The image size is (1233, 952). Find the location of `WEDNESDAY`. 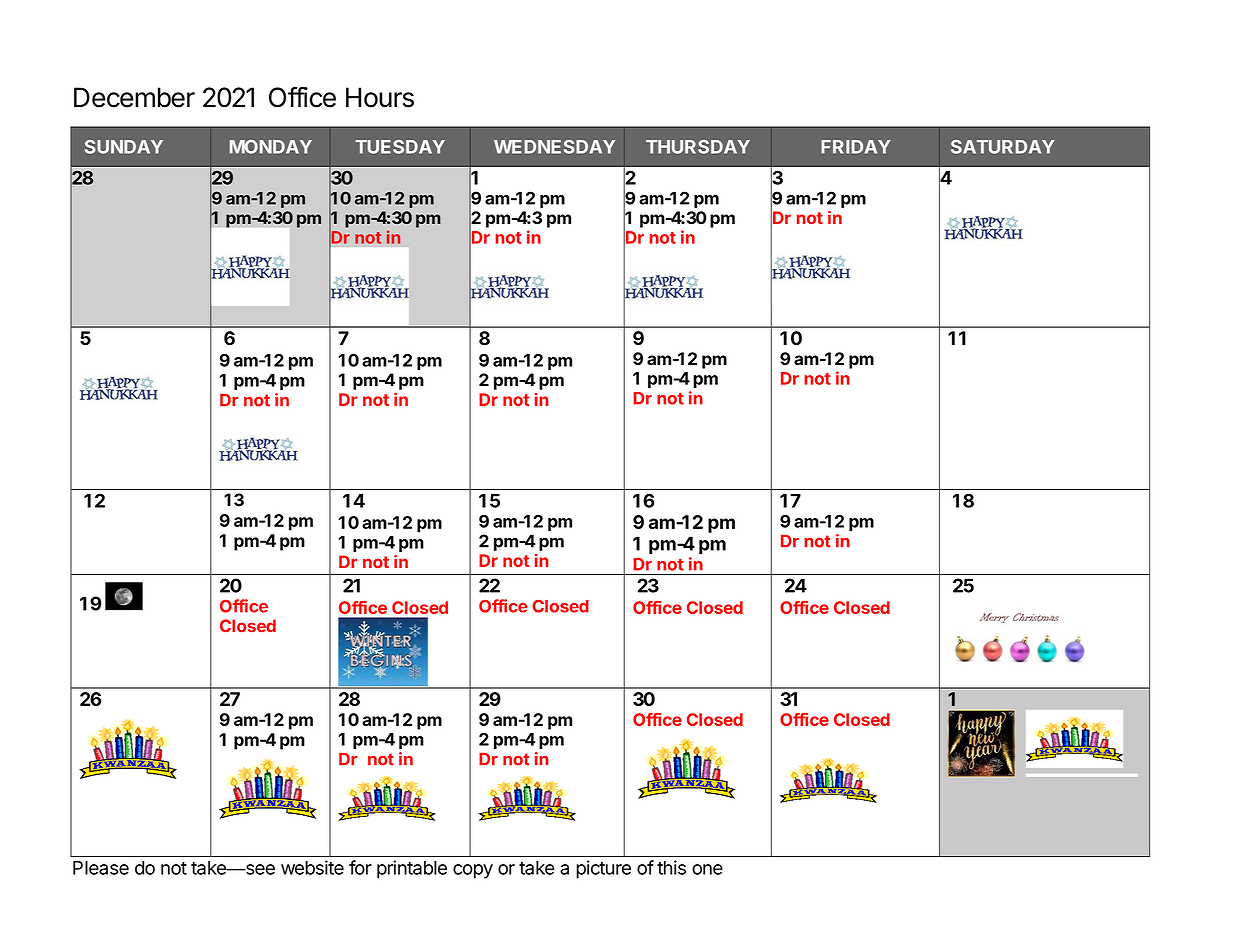

WEDNESDAY is located at coordinates (554, 147).
